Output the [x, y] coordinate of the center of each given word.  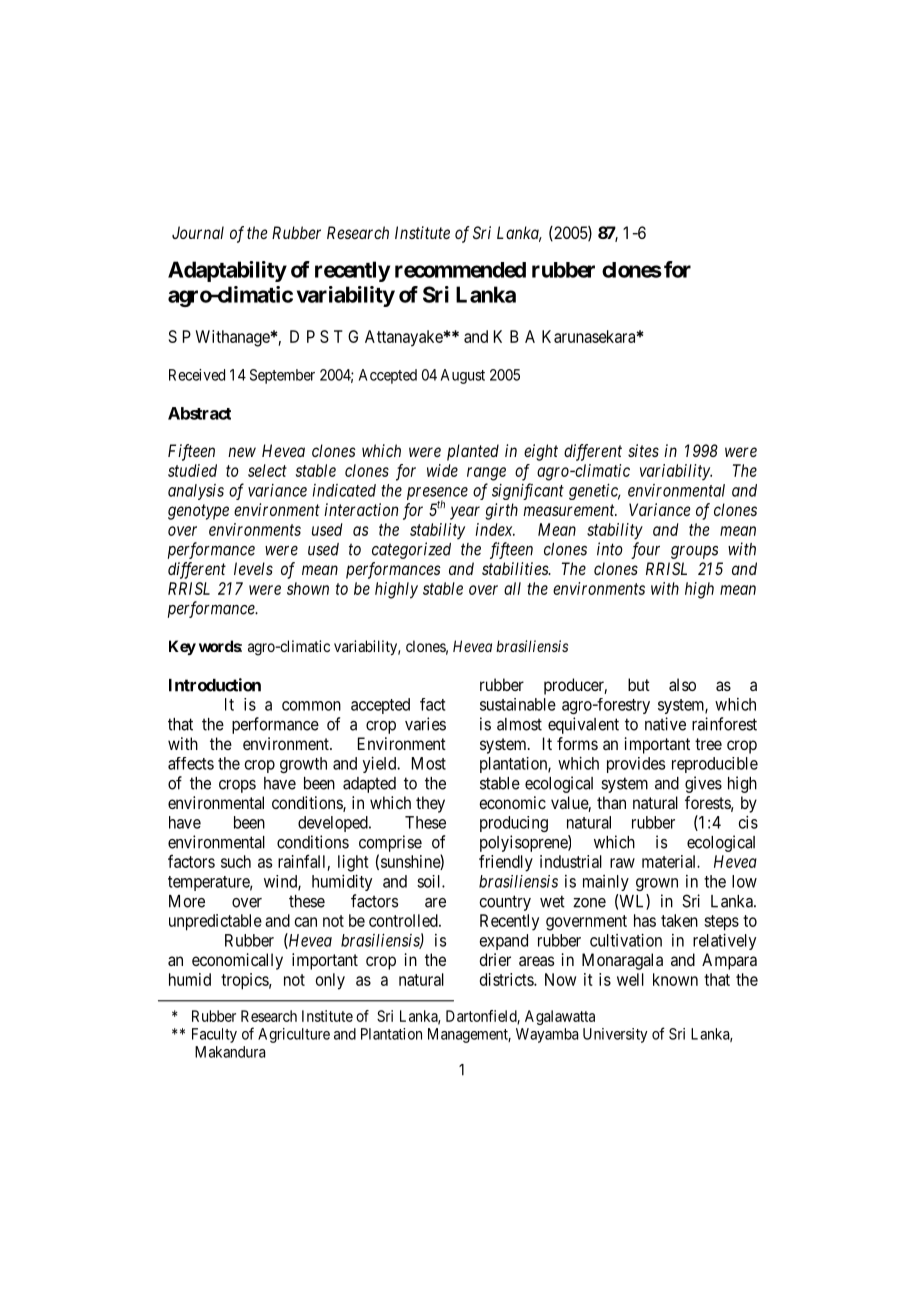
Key [182, 647]
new [242, 452]
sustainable [518, 704]
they [430, 804]
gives [703, 784]
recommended [460, 270]
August [463, 376]
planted [473, 452]
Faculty [214, 1035]
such [236, 861]
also [682, 684]
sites [643, 450]
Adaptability [227, 271]
